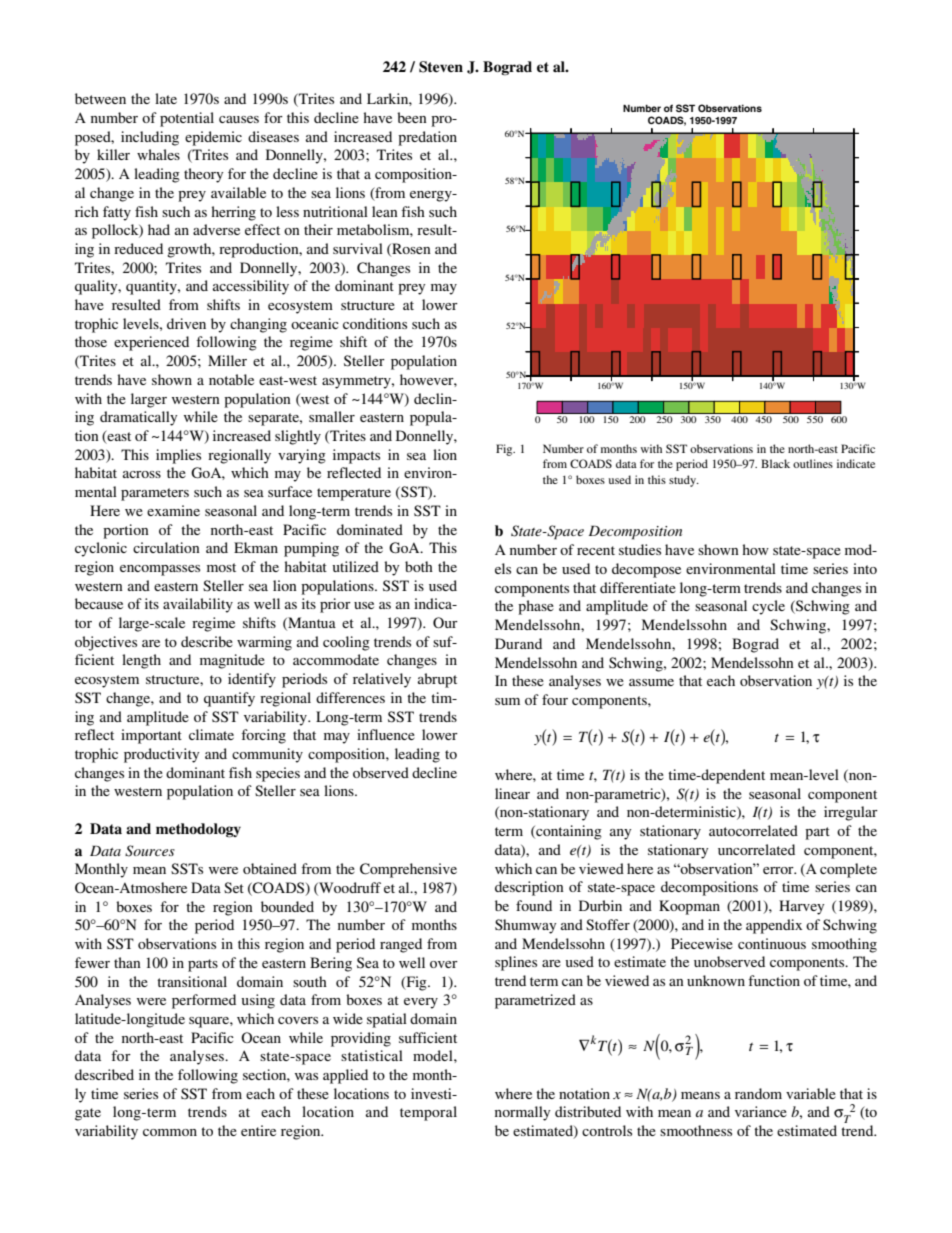 The width and height of the screenshot is (952, 1233). Describe the element at coordinates (187, 119) in the screenshot. I see `potential` at that location.
